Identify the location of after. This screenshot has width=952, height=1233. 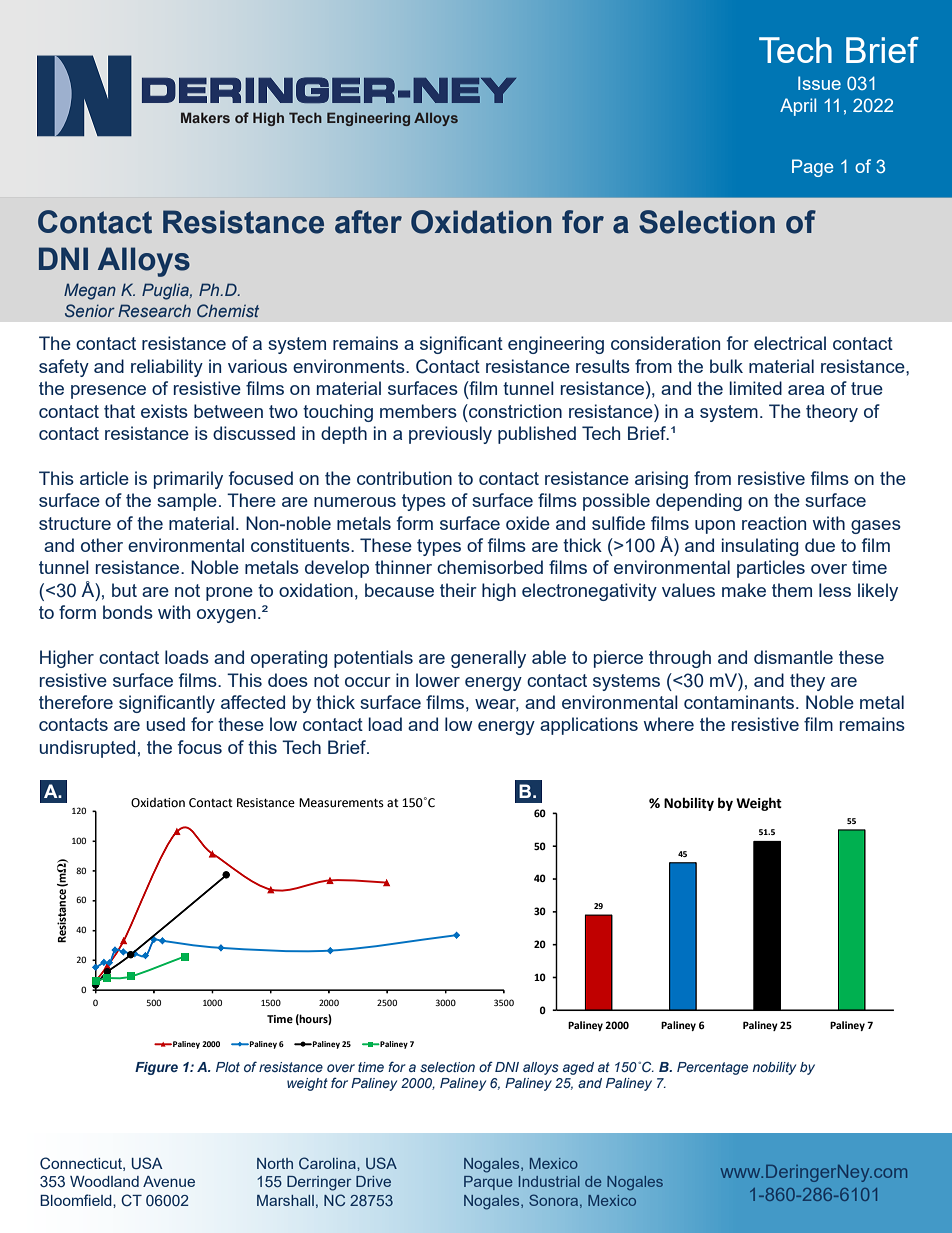
(368, 222).
